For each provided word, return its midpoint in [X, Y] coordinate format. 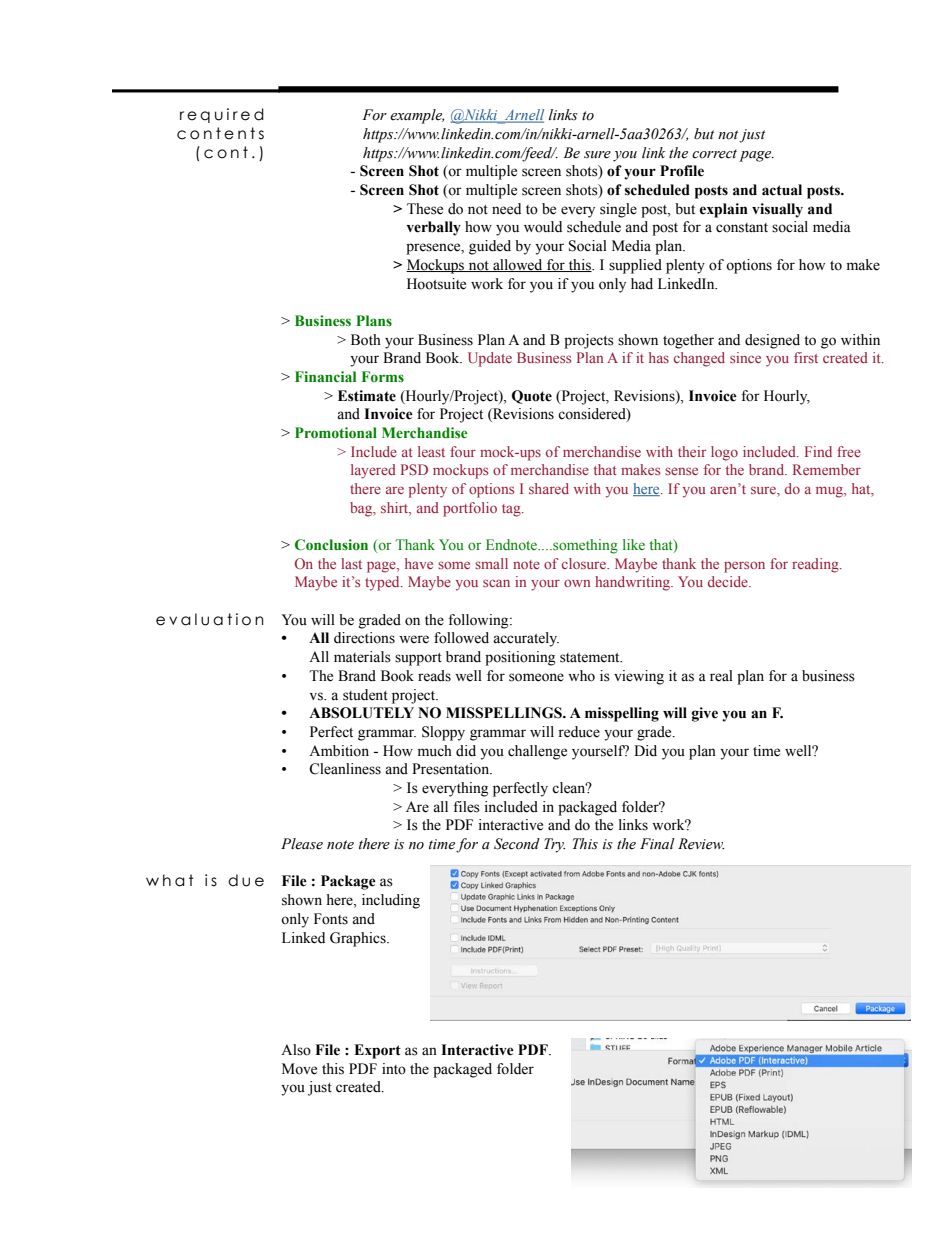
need [506, 209]
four [463, 451]
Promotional [336, 433]
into [394, 1069]
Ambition [339, 751]
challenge [537, 752]
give [705, 714]
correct [714, 154]
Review [701, 844]
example [417, 116]
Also [296, 1050]
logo [724, 453]
